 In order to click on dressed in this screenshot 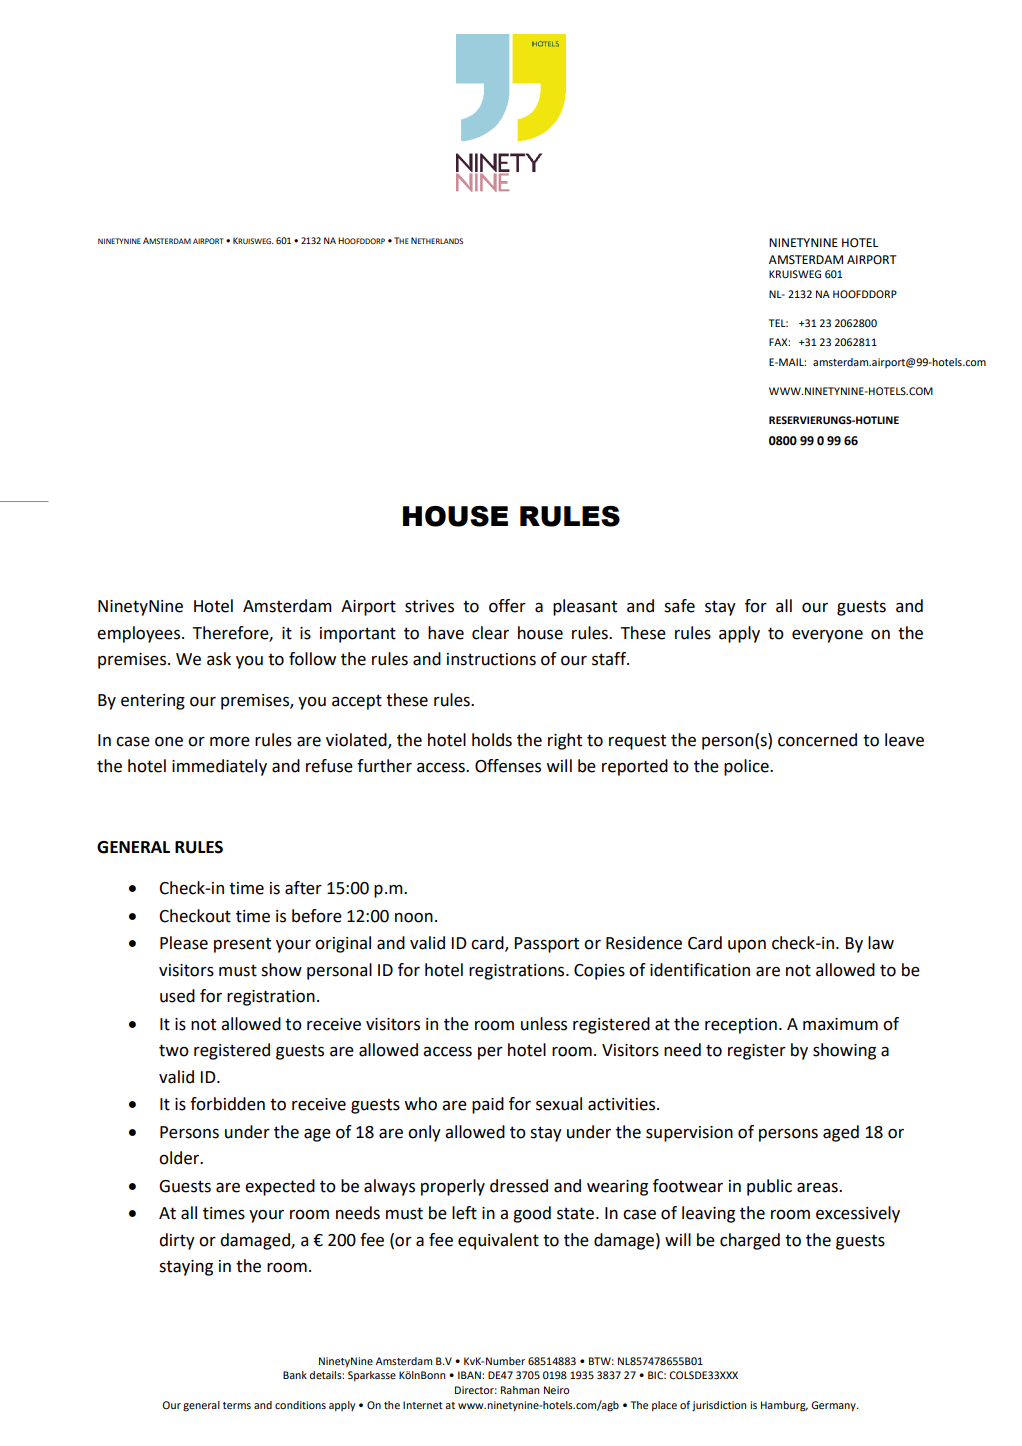, I will do `click(519, 1186)`.
